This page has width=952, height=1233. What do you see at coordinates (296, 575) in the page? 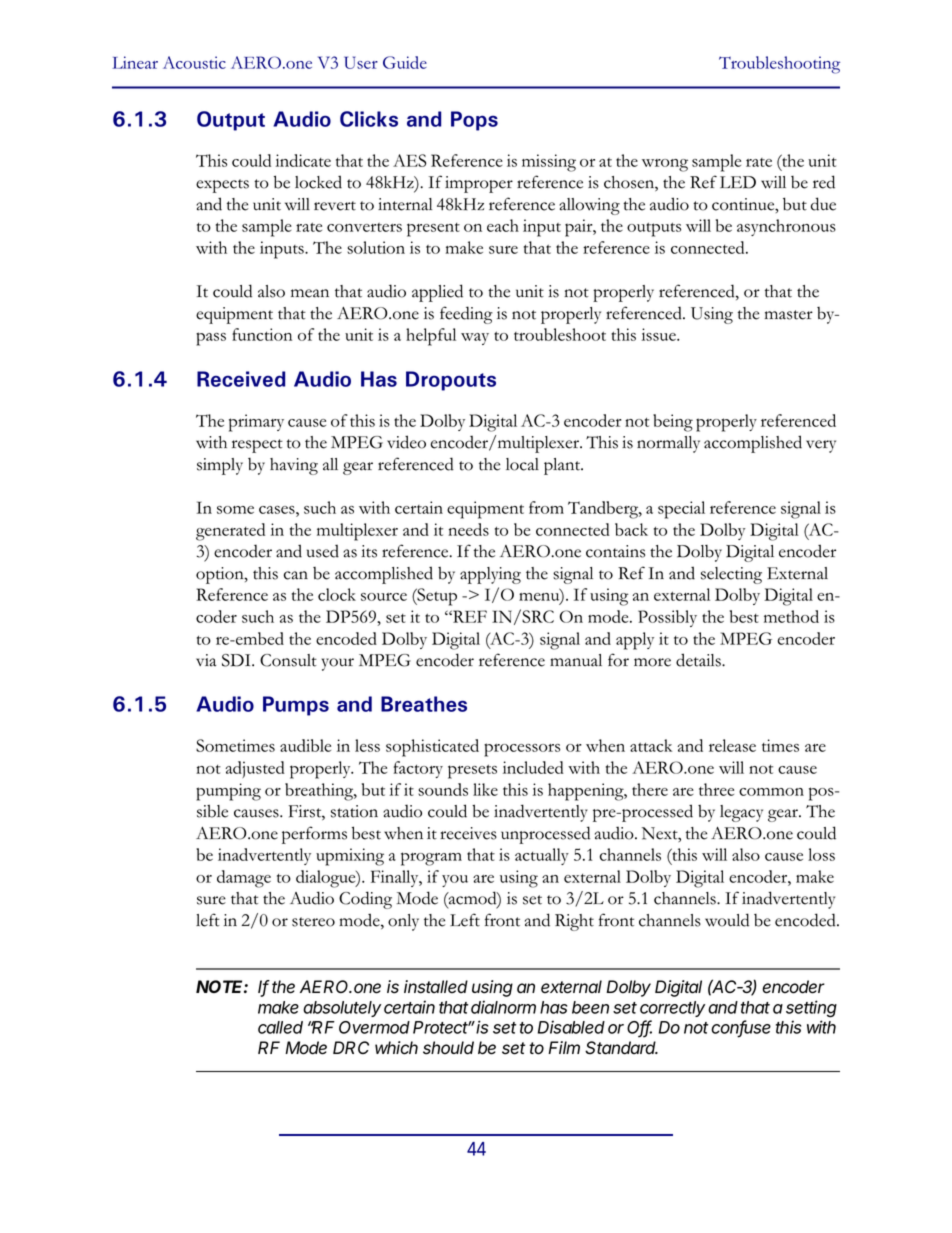
I see `can` at bounding box center [296, 575].
